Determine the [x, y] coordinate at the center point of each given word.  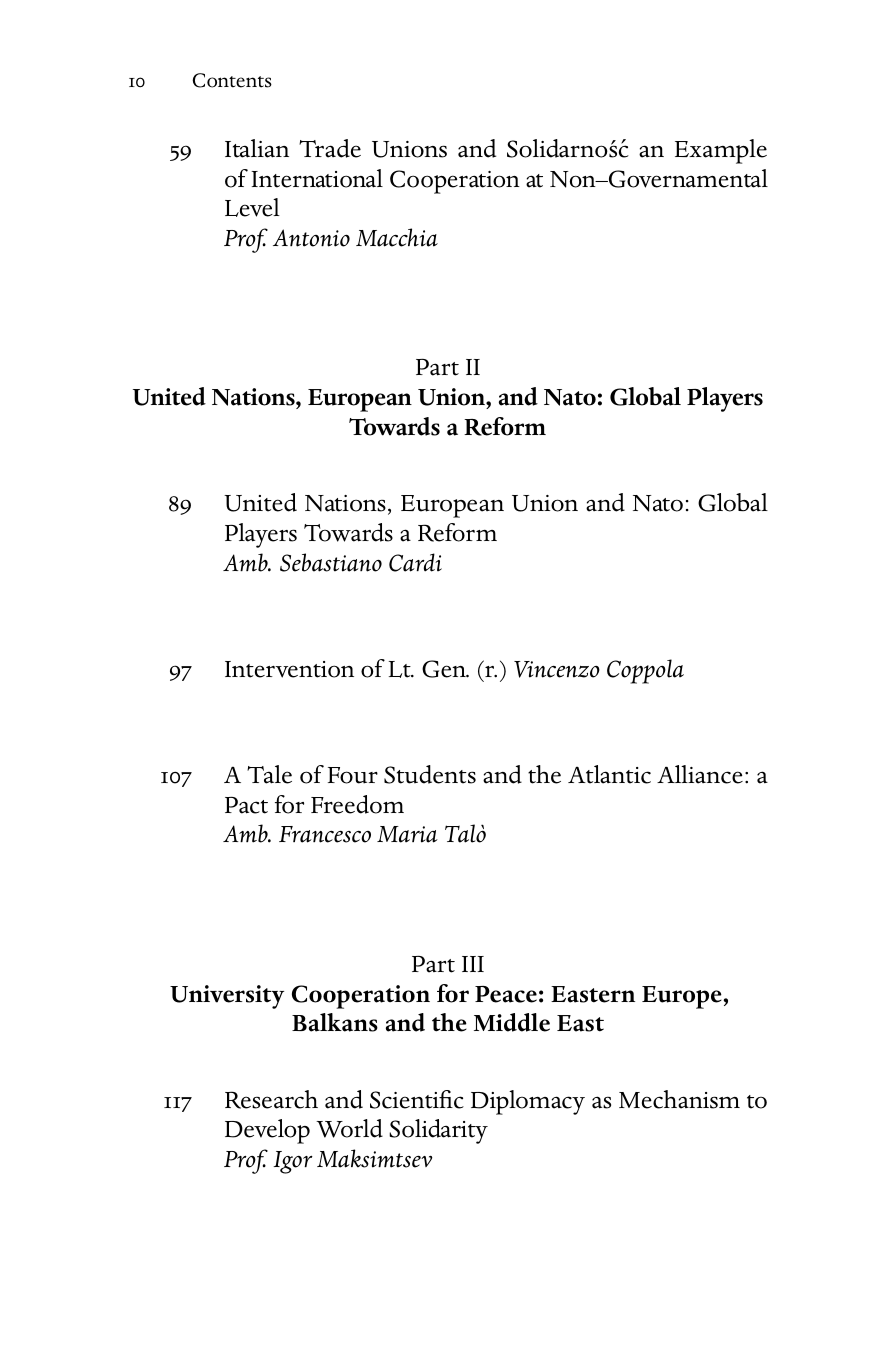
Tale [269, 774]
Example [721, 151]
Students [430, 774]
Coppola [645, 671]
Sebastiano [331, 562]
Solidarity [438, 1131]
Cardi [415, 562]
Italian [257, 148]
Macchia [397, 237]
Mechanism [679, 1099]
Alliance [700, 774]
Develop [267, 1131]
